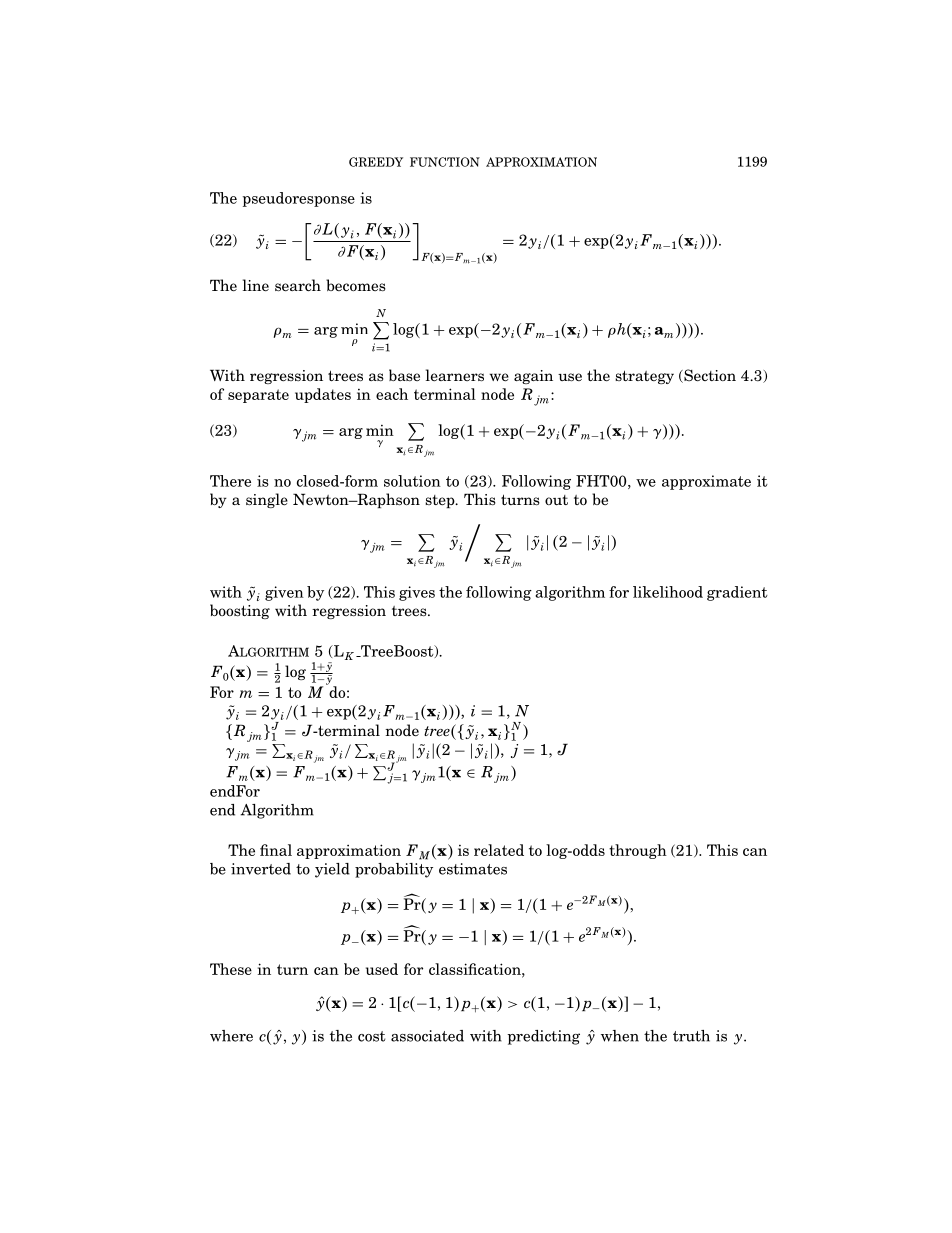 This image has height=1233, width=952. Describe the element at coordinates (709, 376) in the image. I see `Section` at that location.
